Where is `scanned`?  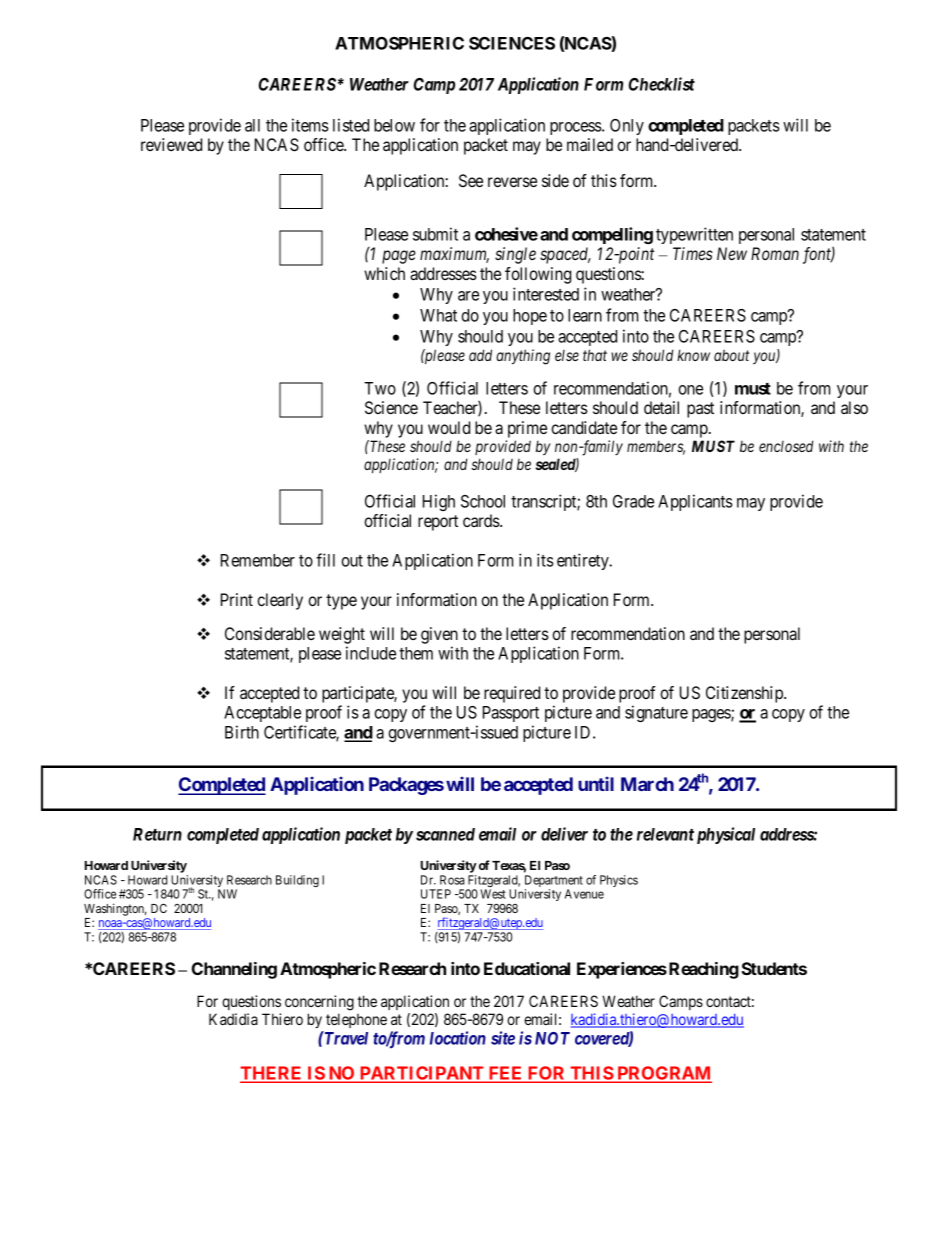 scanned is located at coordinates (445, 834).
